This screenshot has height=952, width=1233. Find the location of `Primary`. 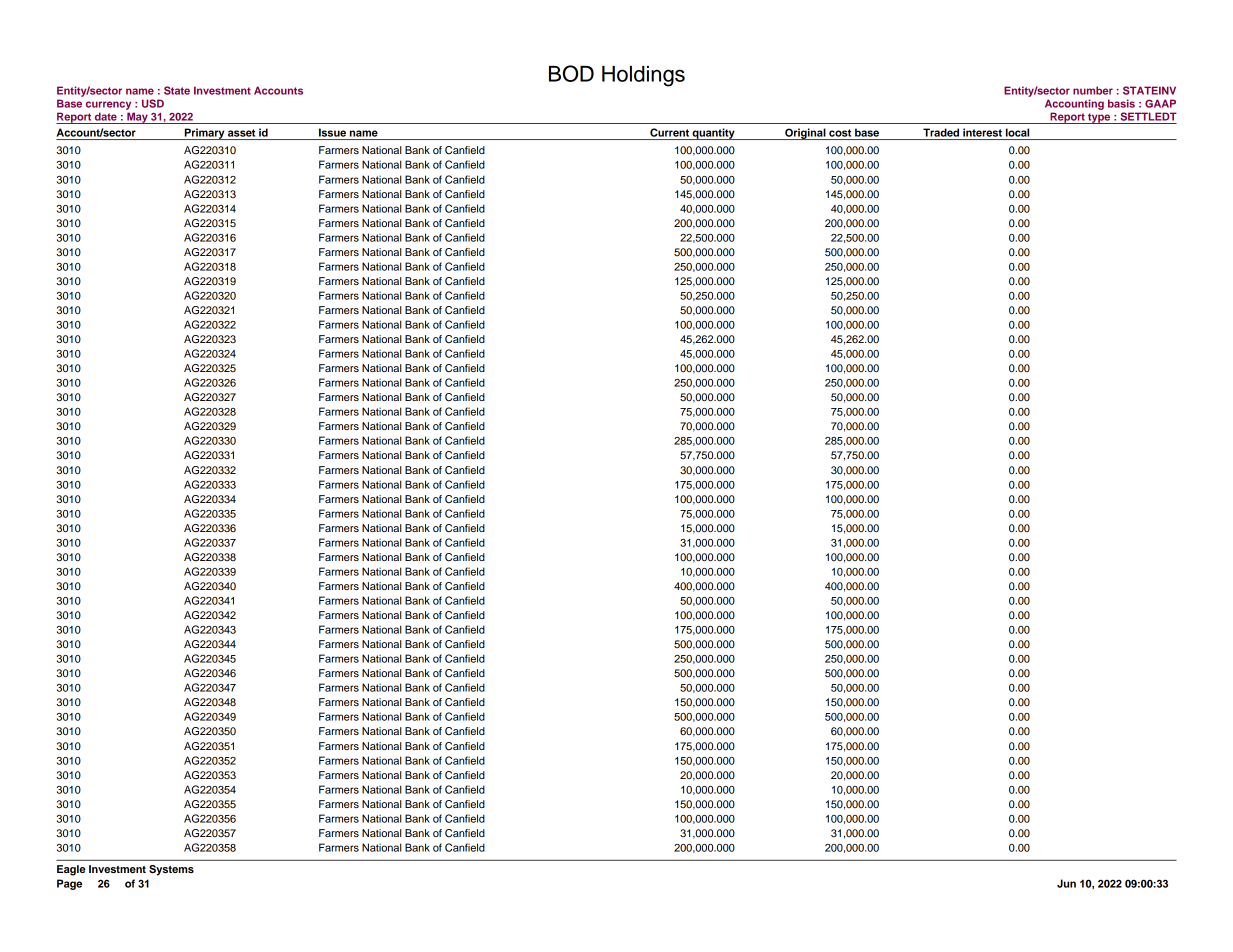

Primary is located at coordinates (204, 134).
